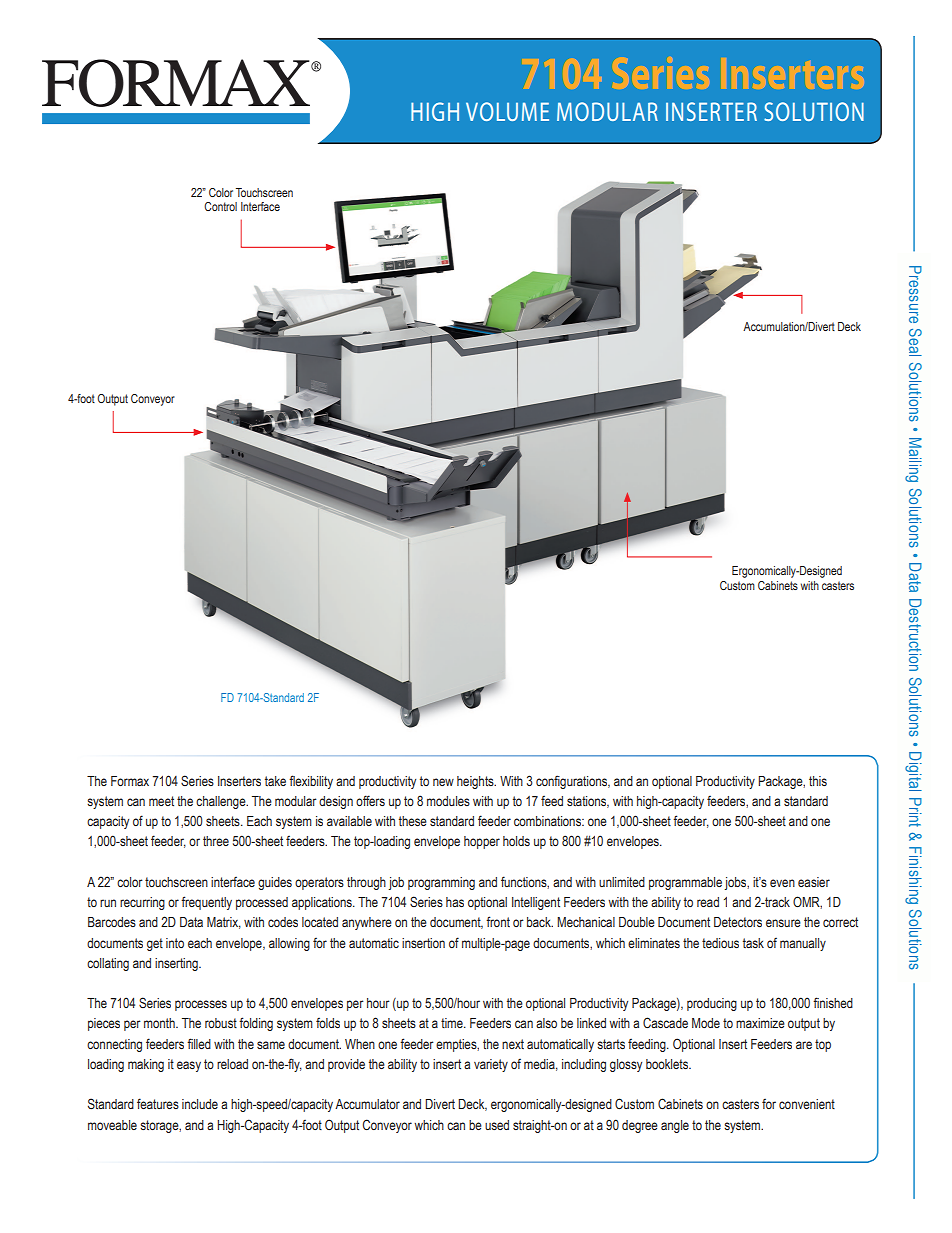 The height and width of the screenshot is (1233, 952). What do you see at coordinates (476, 782) in the screenshot?
I see `heights` at bounding box center [476, 782].
